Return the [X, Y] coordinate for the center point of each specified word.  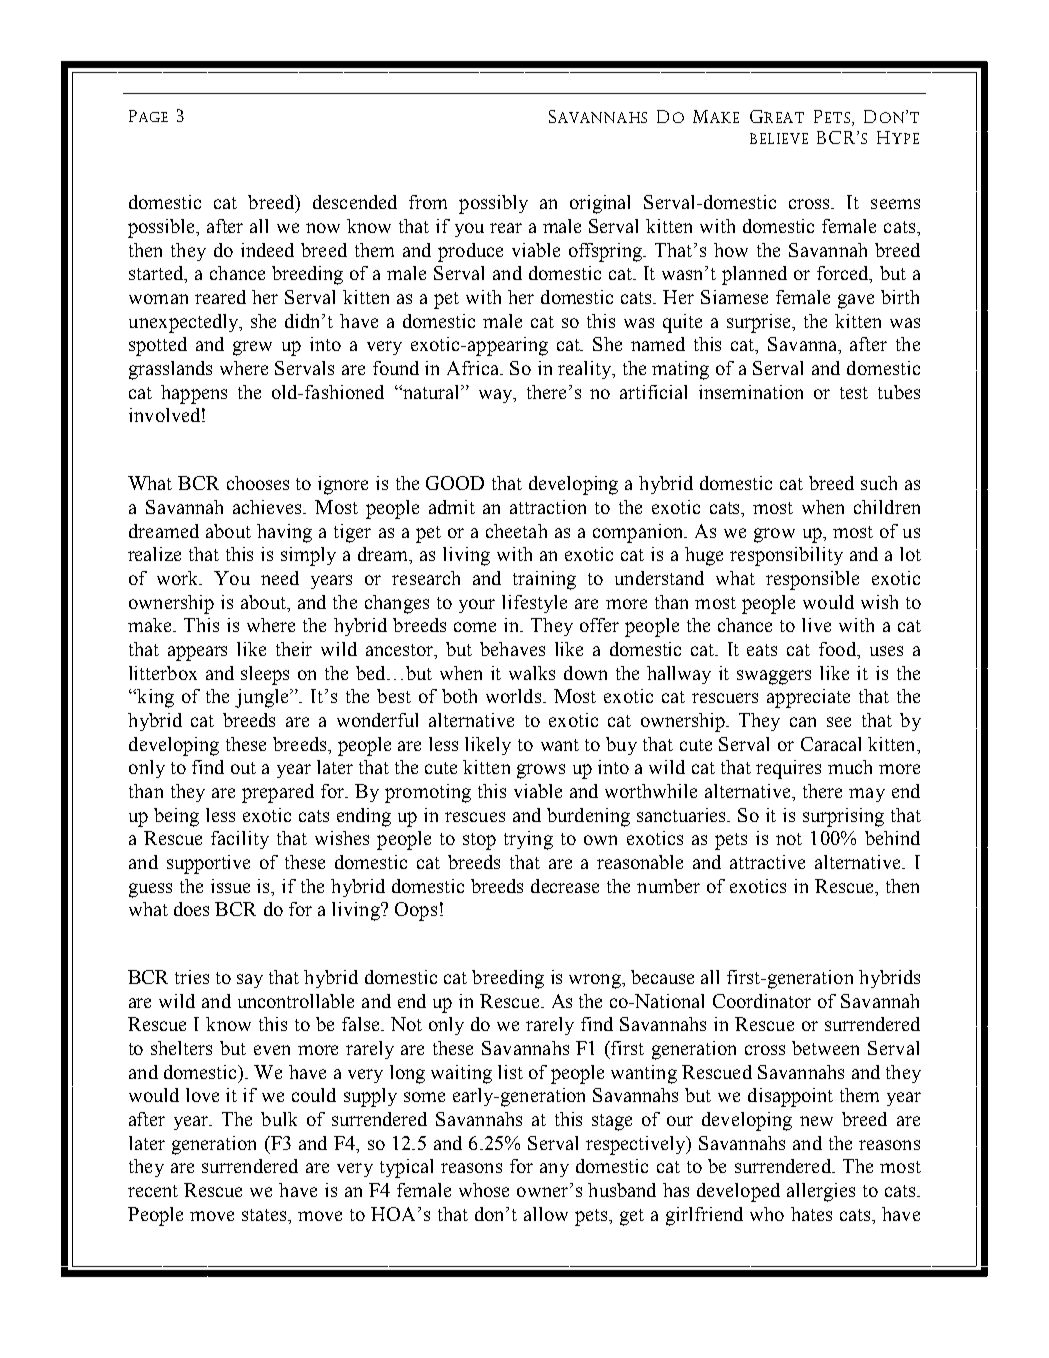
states [265, 1215]
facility [240, 840]
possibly [493, 204]
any [554, 1170]
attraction [548, 507]
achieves [269, 507]
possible [163, 228]
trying [528, 840]
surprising [843, 817]
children [887, 507]
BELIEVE [779, 138]
